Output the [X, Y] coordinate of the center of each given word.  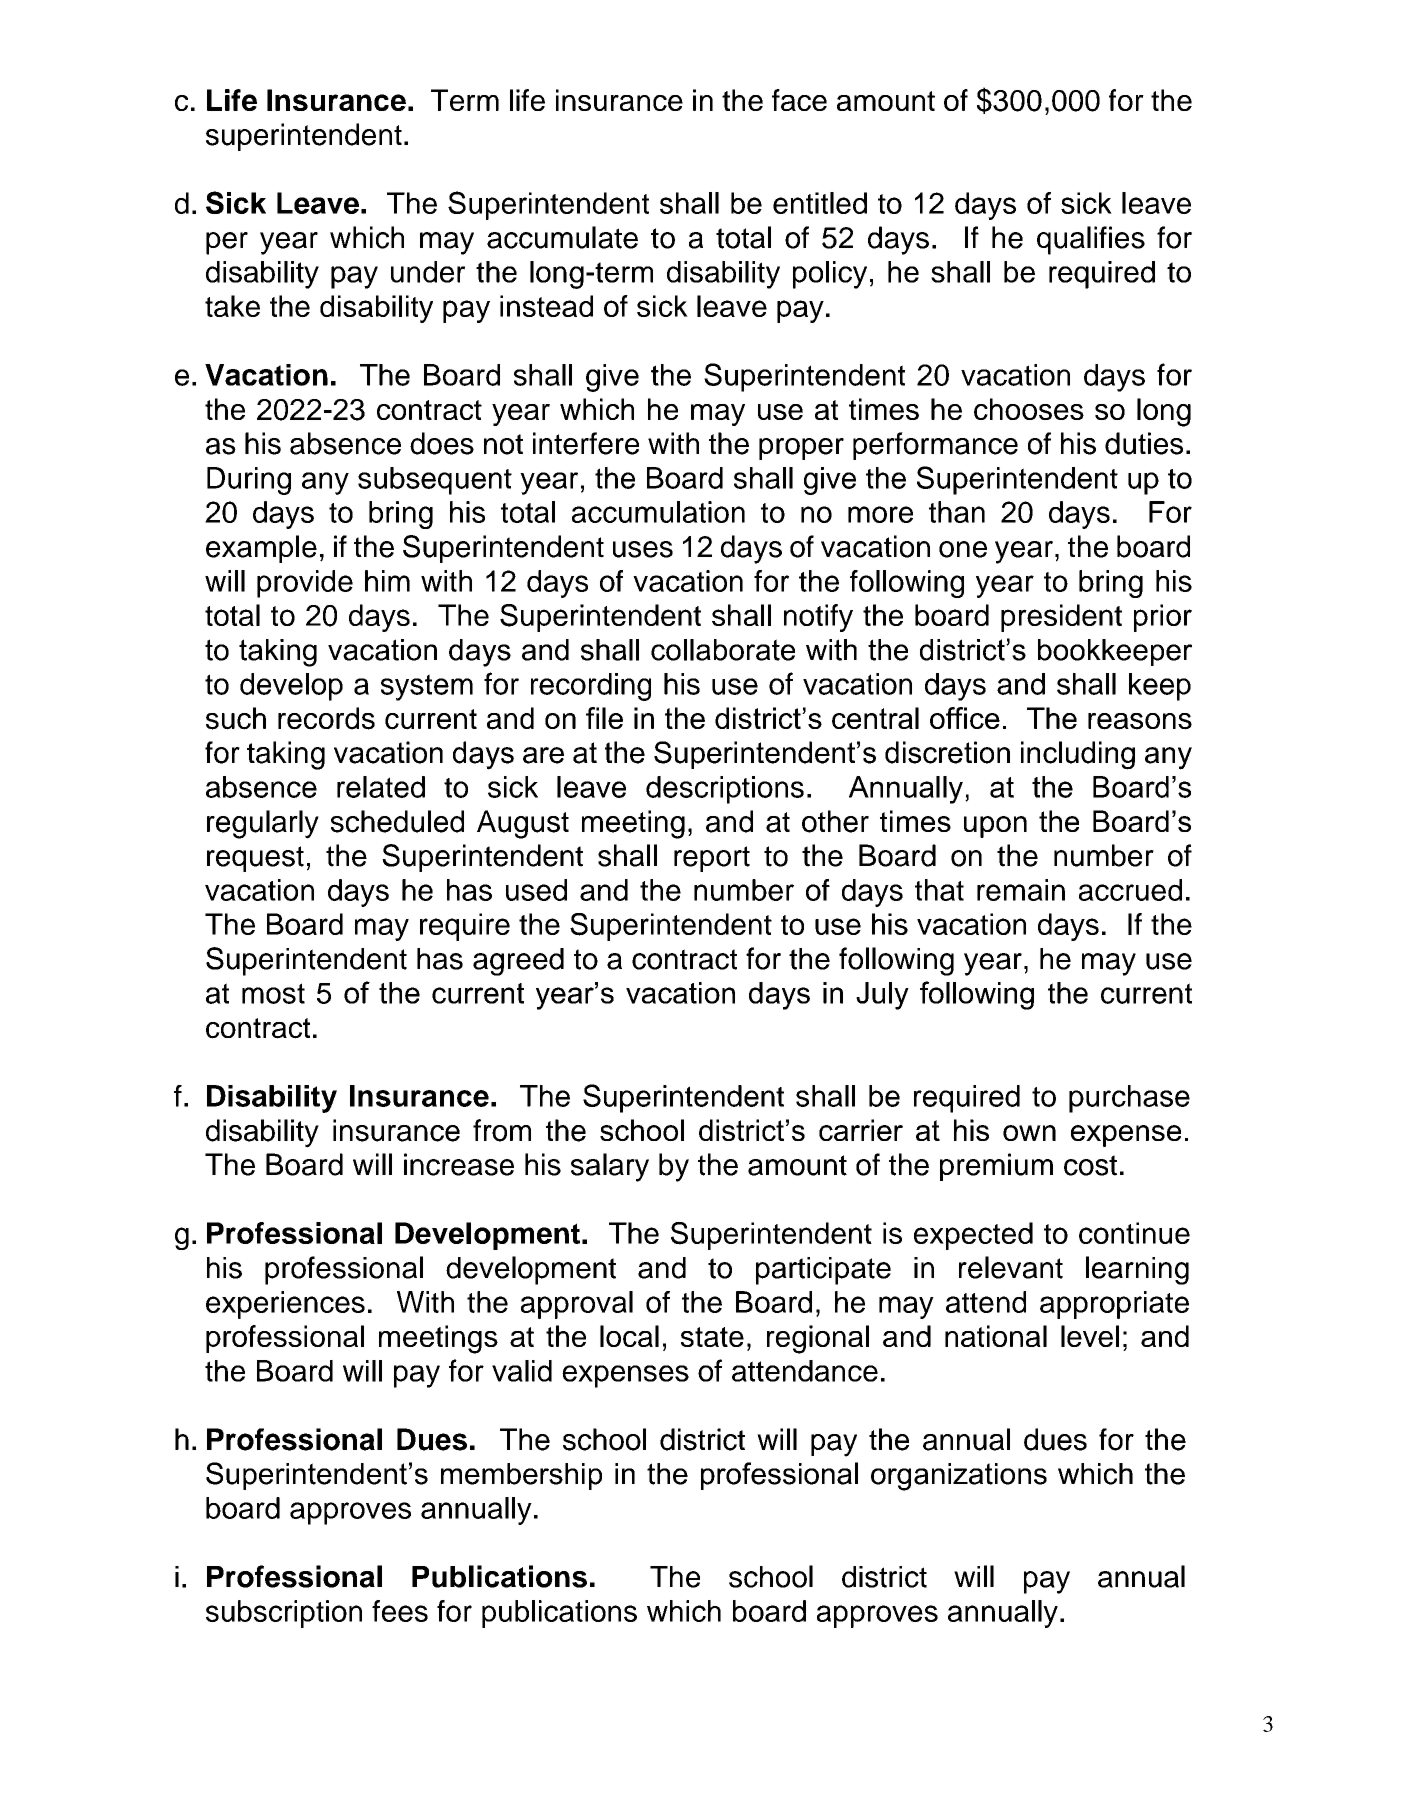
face [799, 100]
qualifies [1091, 240]
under [428, 272]
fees [400, 1611]
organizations [959, 1477]
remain [1021, 890]
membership [521, 1476]
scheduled [397, 821]
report [712, 859]
